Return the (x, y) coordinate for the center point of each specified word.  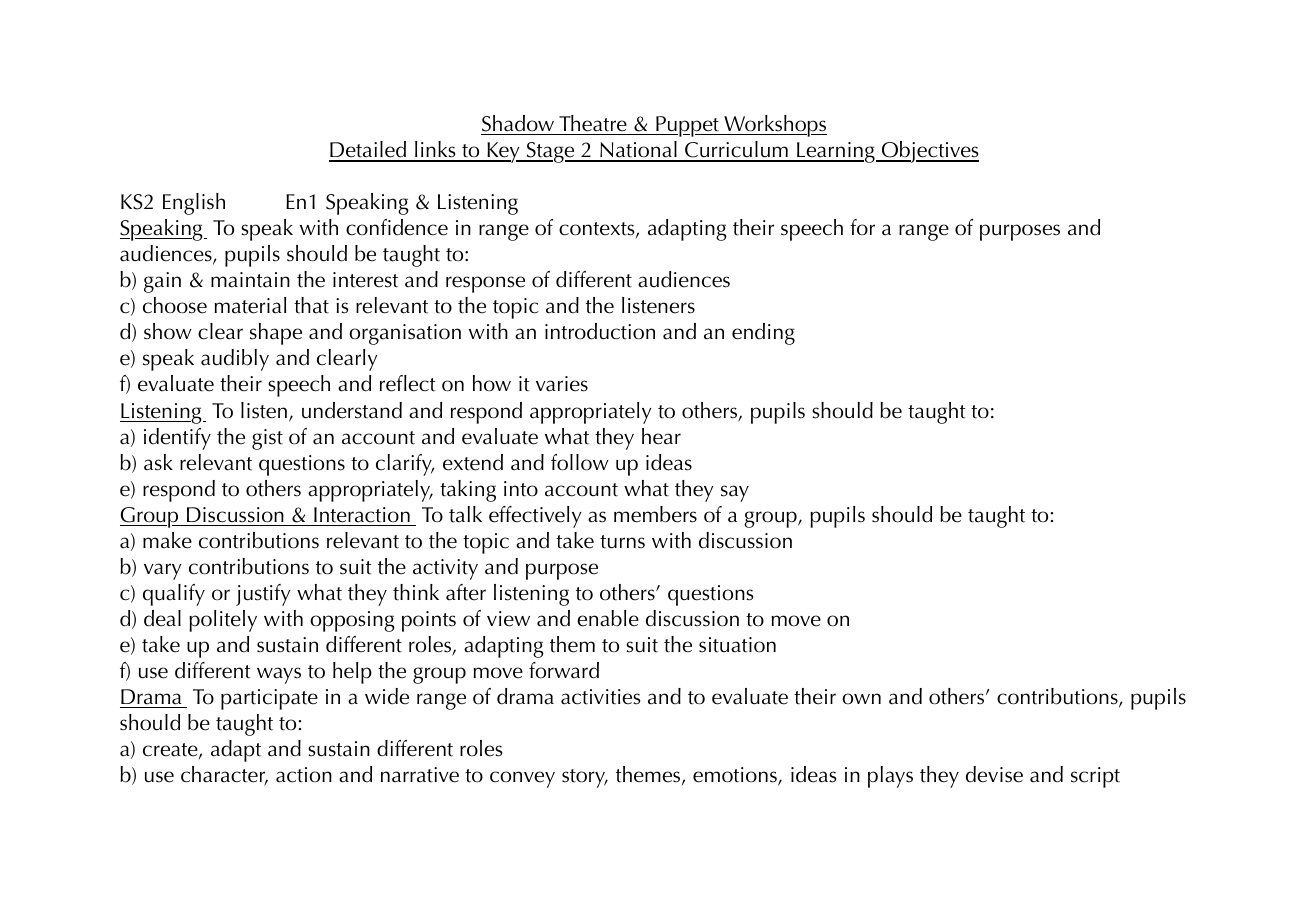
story (585, 778)
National (638, 151)
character (224, 775)
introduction (600, 331)
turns (622, 542)
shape (276, 334)
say (735, 493)
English (194, 204)
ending (763, 334)
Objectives (929, 152)
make (167, 540)
